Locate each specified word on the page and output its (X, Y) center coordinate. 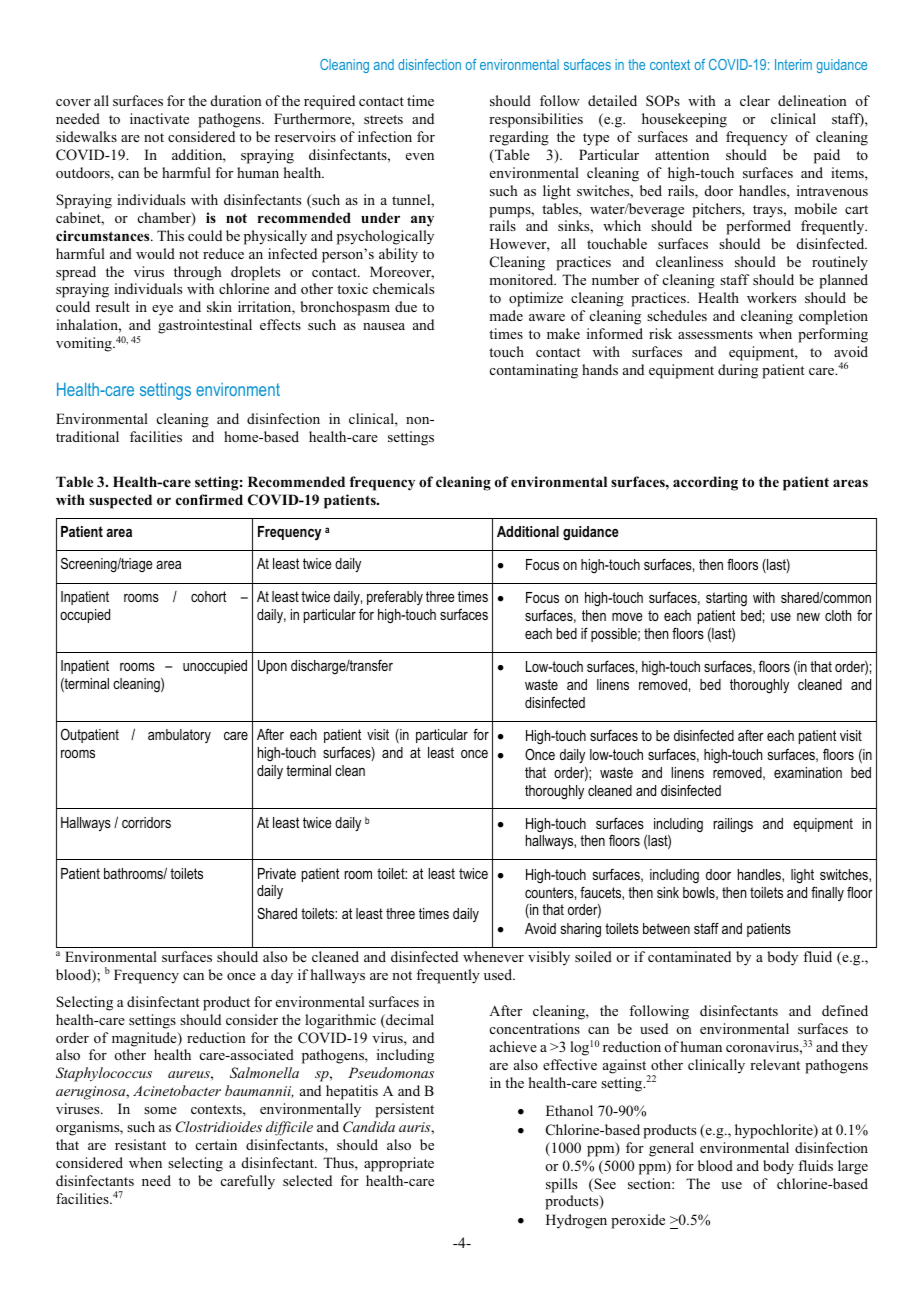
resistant (140, 1144)
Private (277, 873)
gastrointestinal (205, 326)
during (738, 371)
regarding (519, 138)
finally (827, 893)
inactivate (159, 118)
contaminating (534, 371)
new (808, 617)
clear (755, 100)
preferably (395, 597)
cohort (208, 596)
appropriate (399, 1164)
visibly (549, 958)
